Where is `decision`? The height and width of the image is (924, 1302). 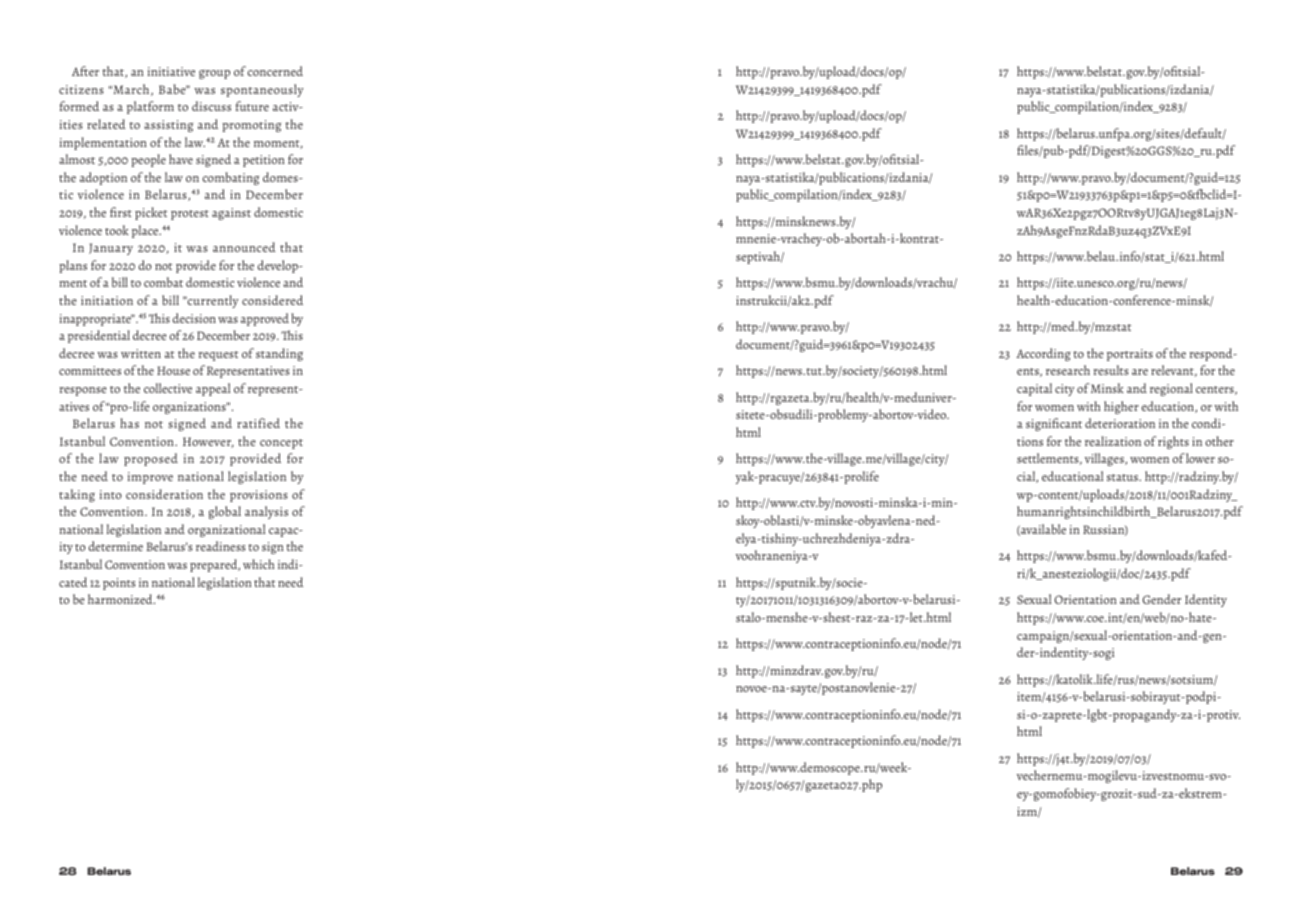 decision is located at coordinates (194, 318).
